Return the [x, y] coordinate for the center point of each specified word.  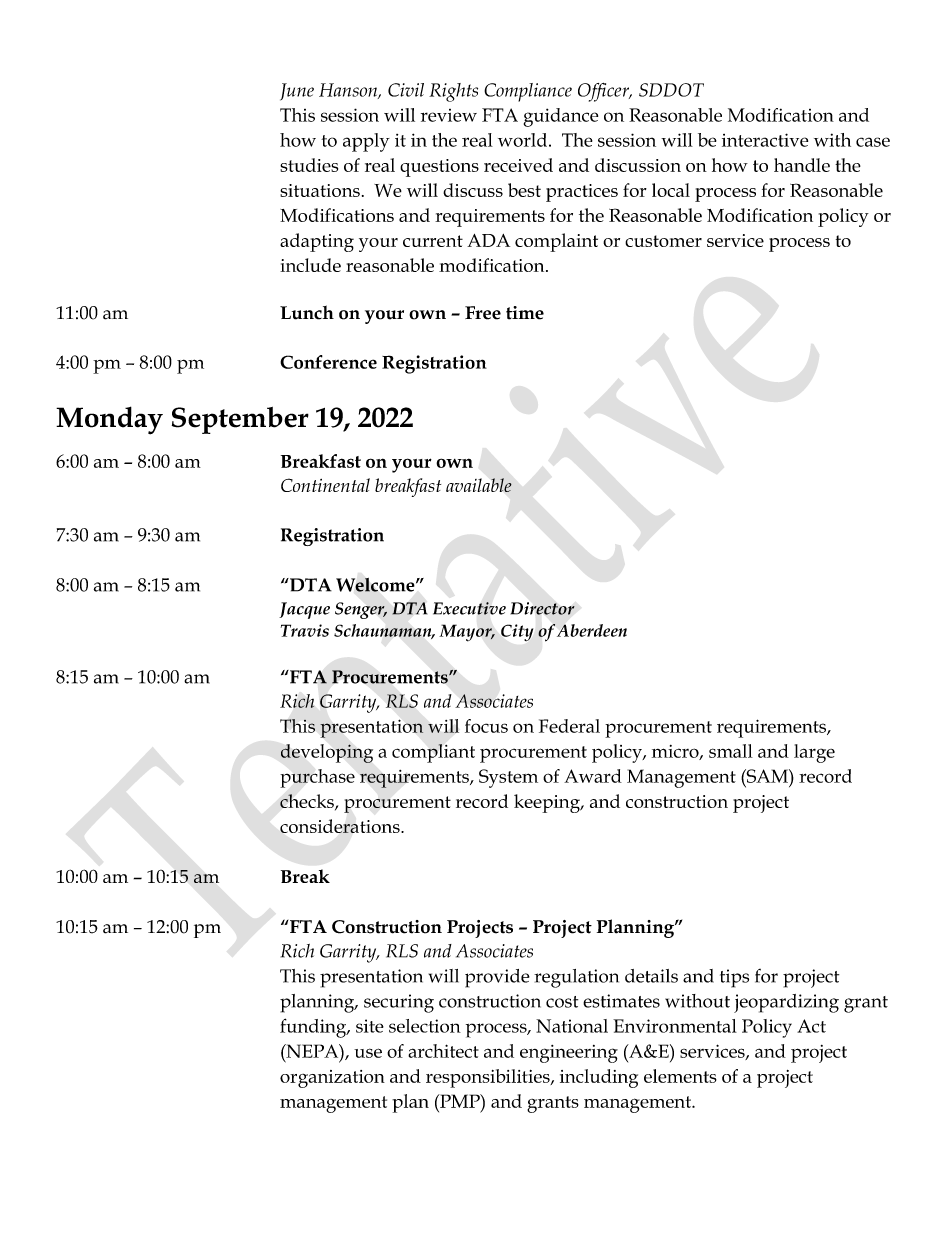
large [814, 753]
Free [483, 313]
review [449, 115]
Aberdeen [592, 630]
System [508, 778]
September [240, 420]
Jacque [304, 610]
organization [332, 1079]
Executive [469, 608]
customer [663, 241]
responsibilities [489, 1078]
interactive [765, 140]
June [297, 92]
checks [308, 802]
